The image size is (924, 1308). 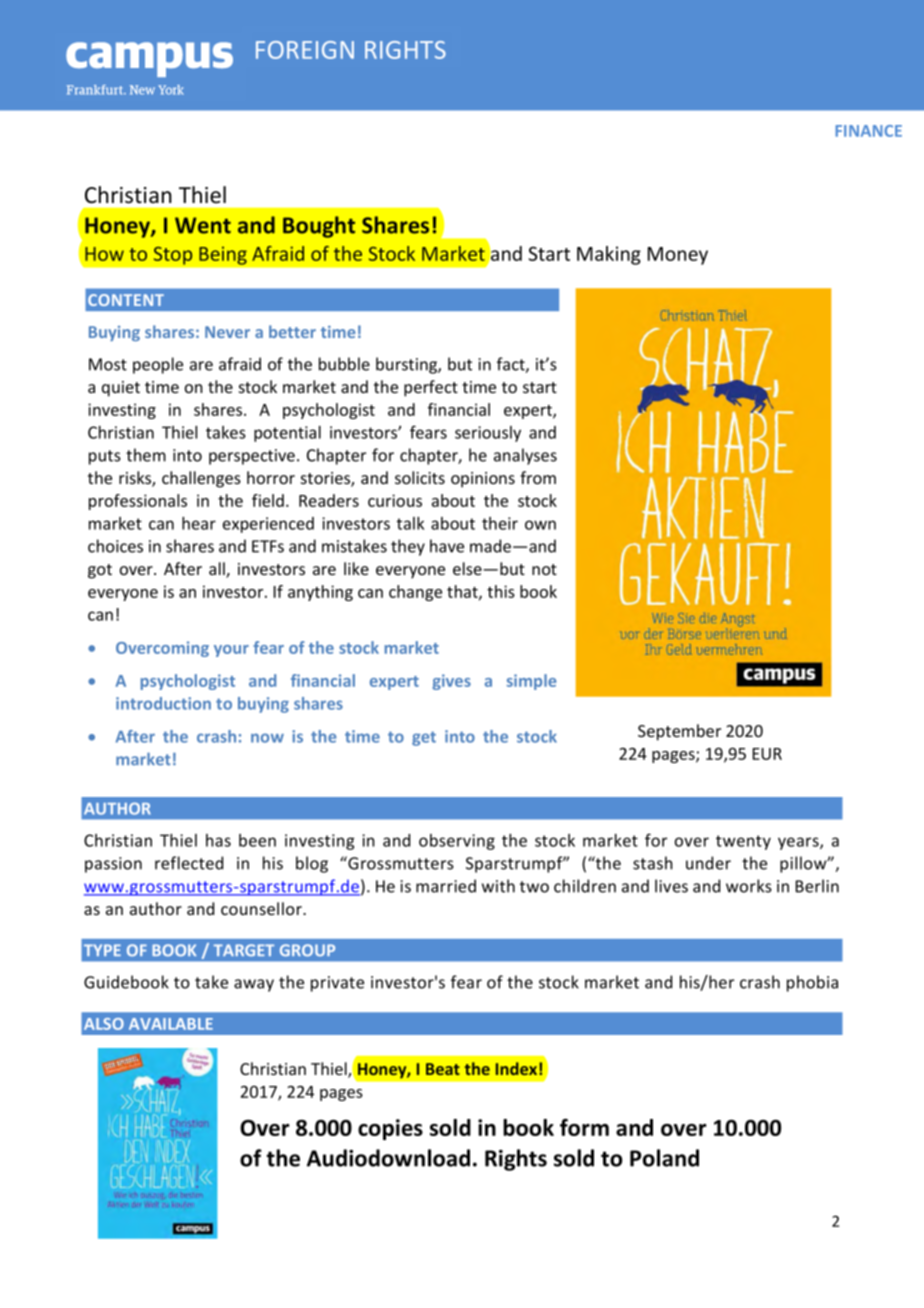 What do you see at coordinates (443, 1069) in the screenshot?
I see `Beat` at bounding box center [443, 1069].
